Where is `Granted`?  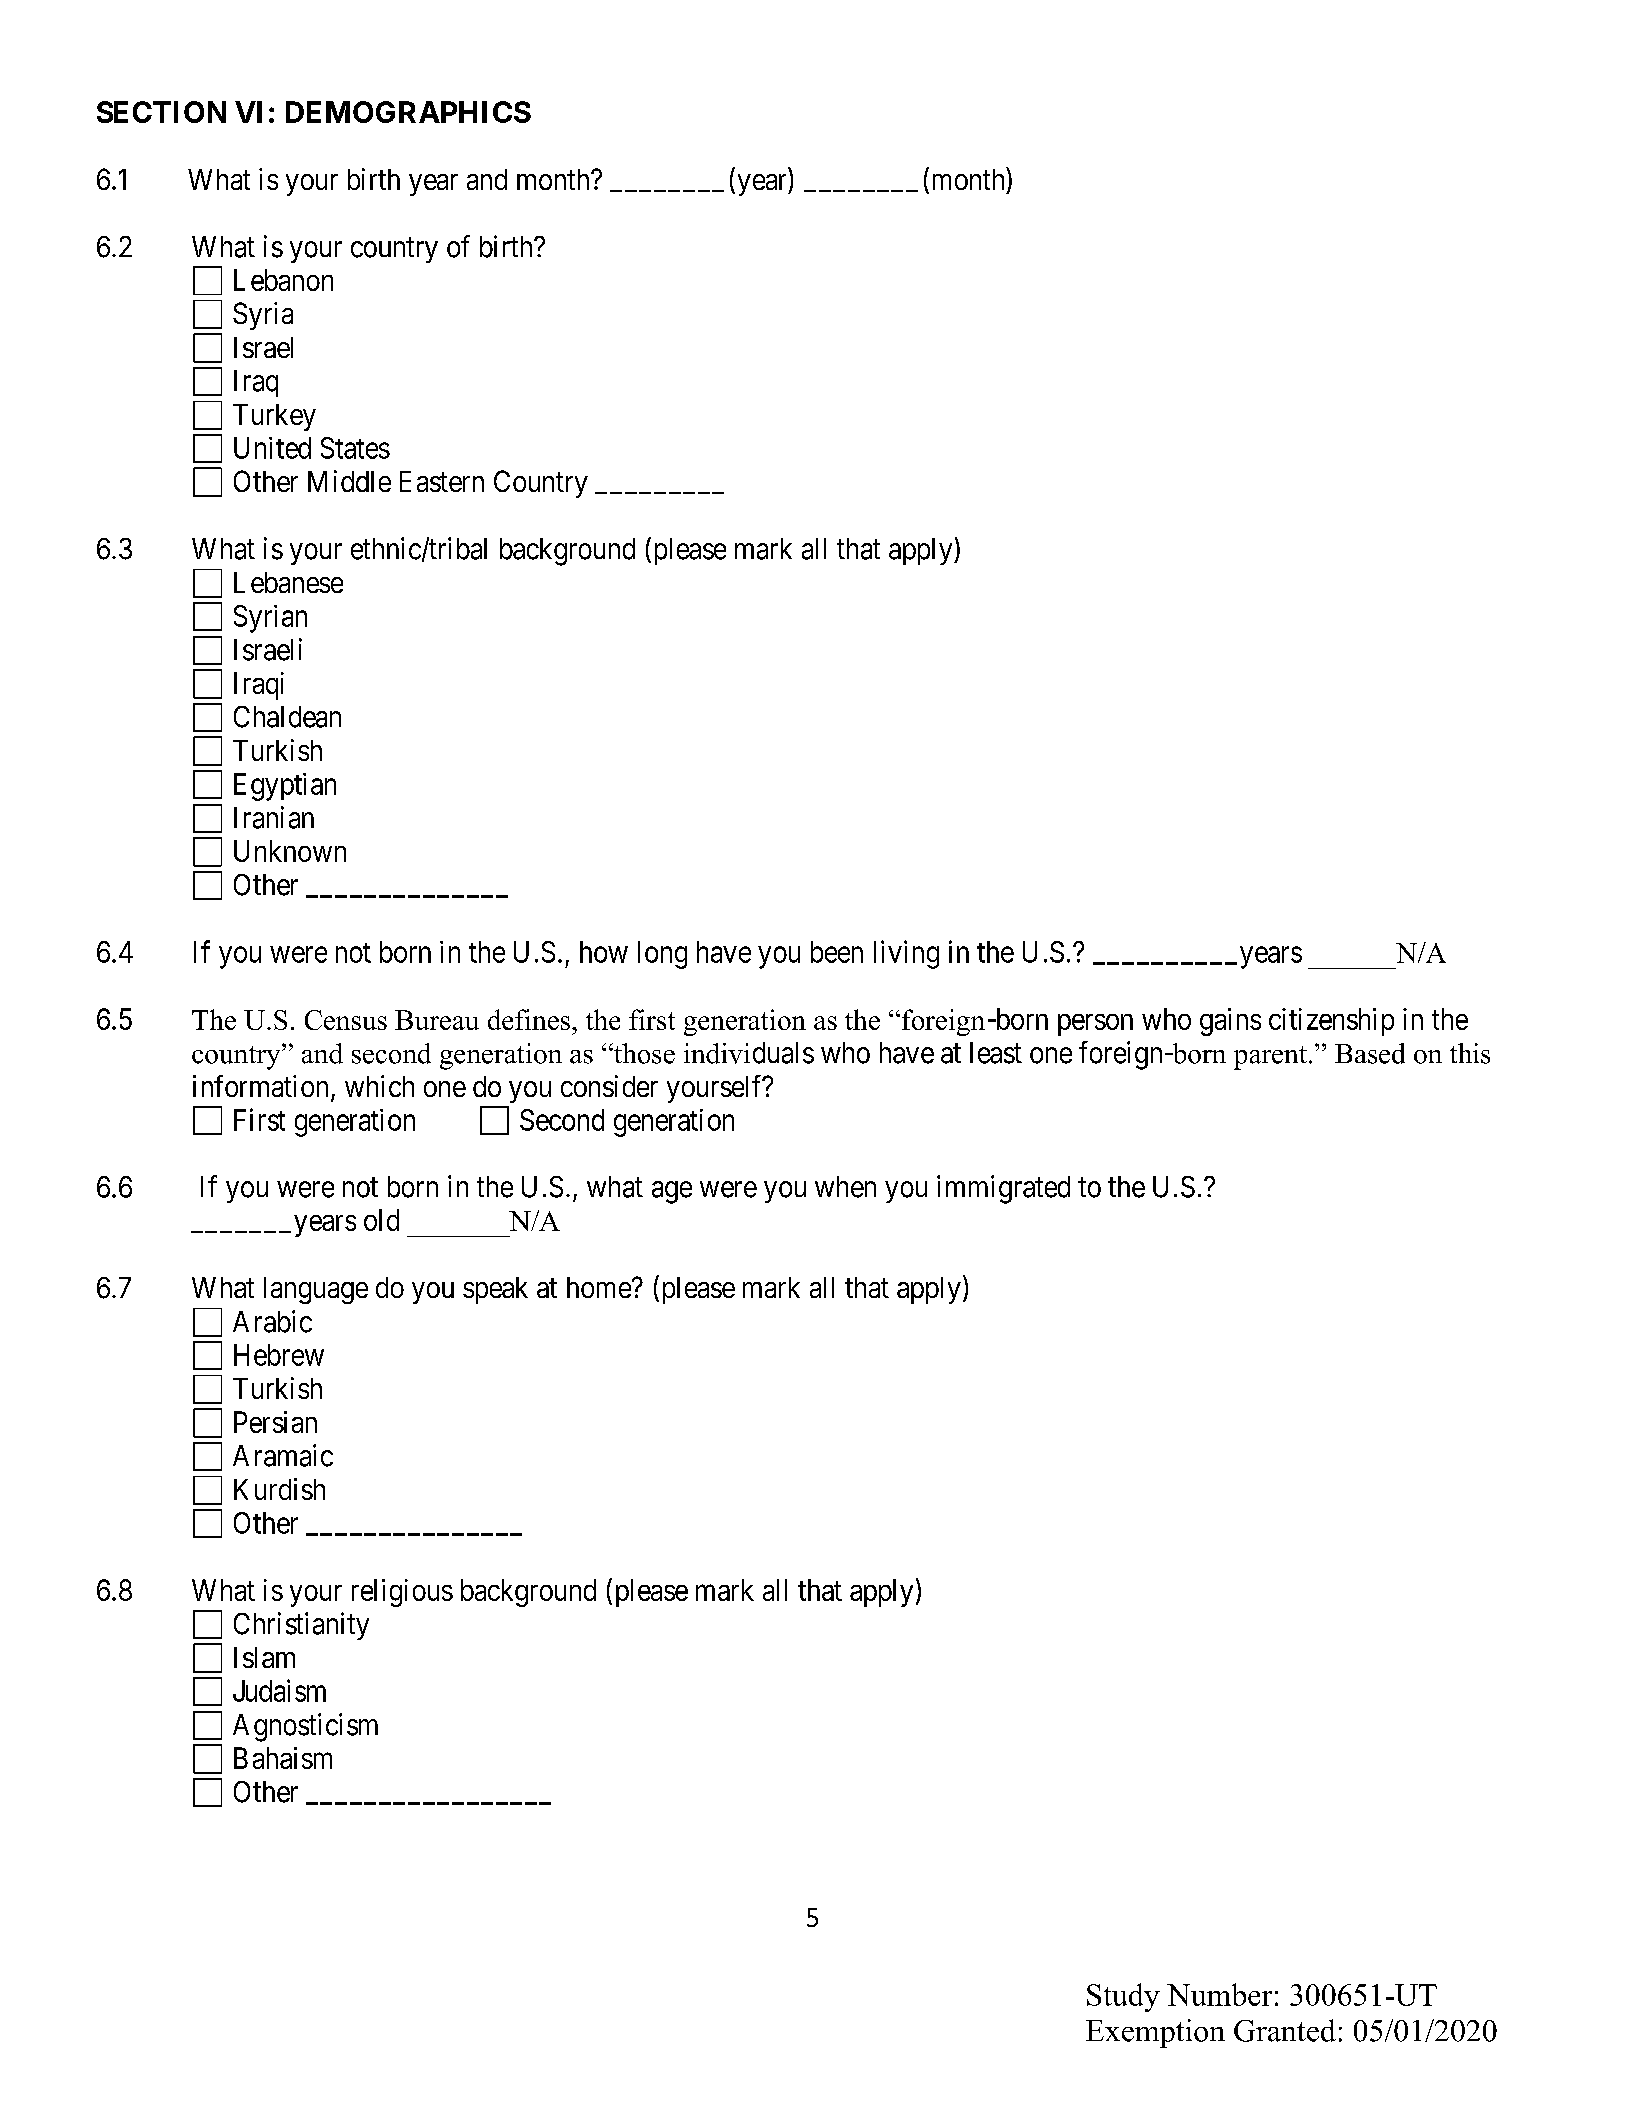 Granted is located at coordinates (1285, 2030).
